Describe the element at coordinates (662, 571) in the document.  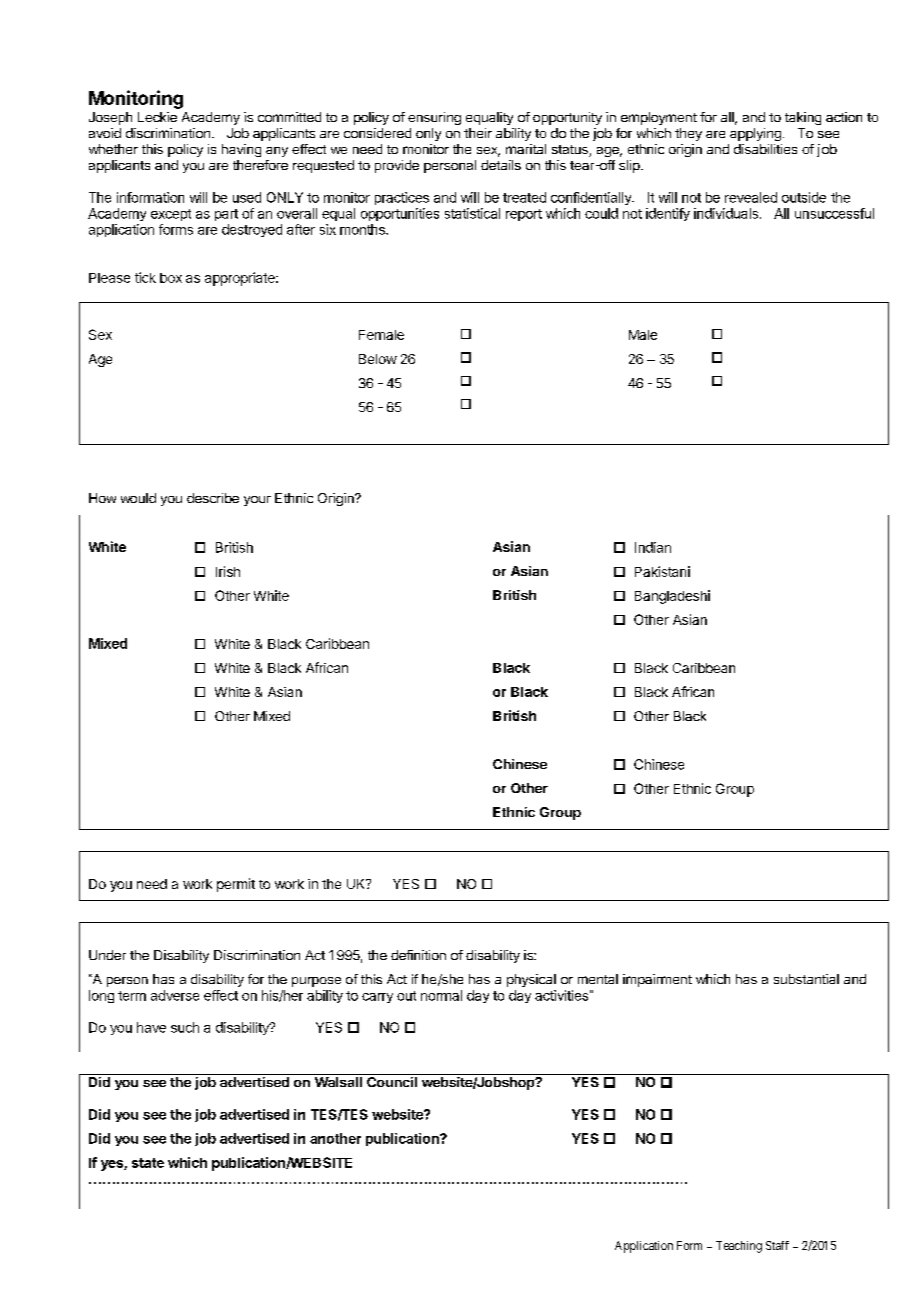
I see `Pakistani` at that location.
